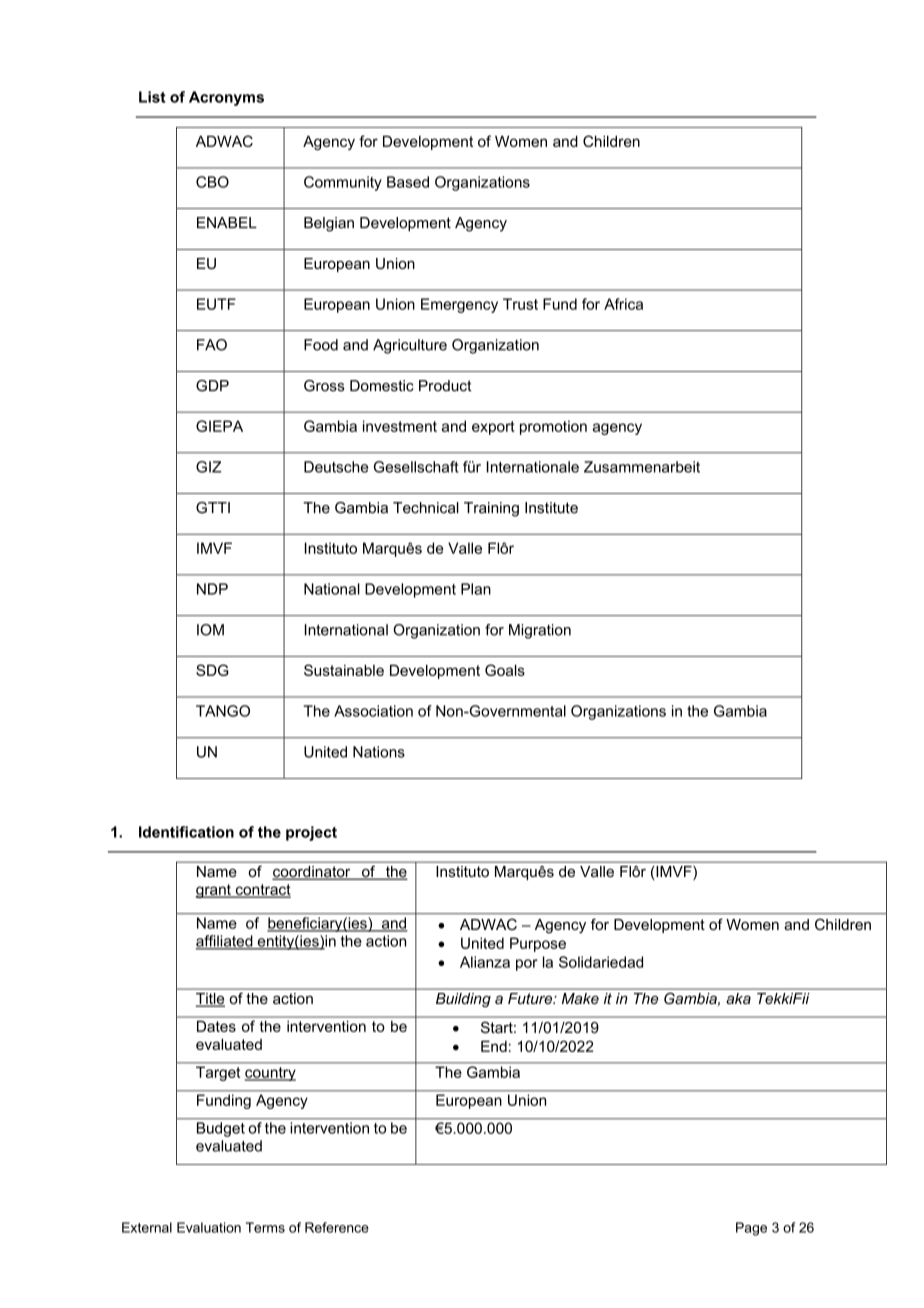 Image resolution: width=924 pixels, height=1308 pixels. What do you see at coordinates (408, 182) in the image?
I see `Based` at bounding box center [408, 182].
